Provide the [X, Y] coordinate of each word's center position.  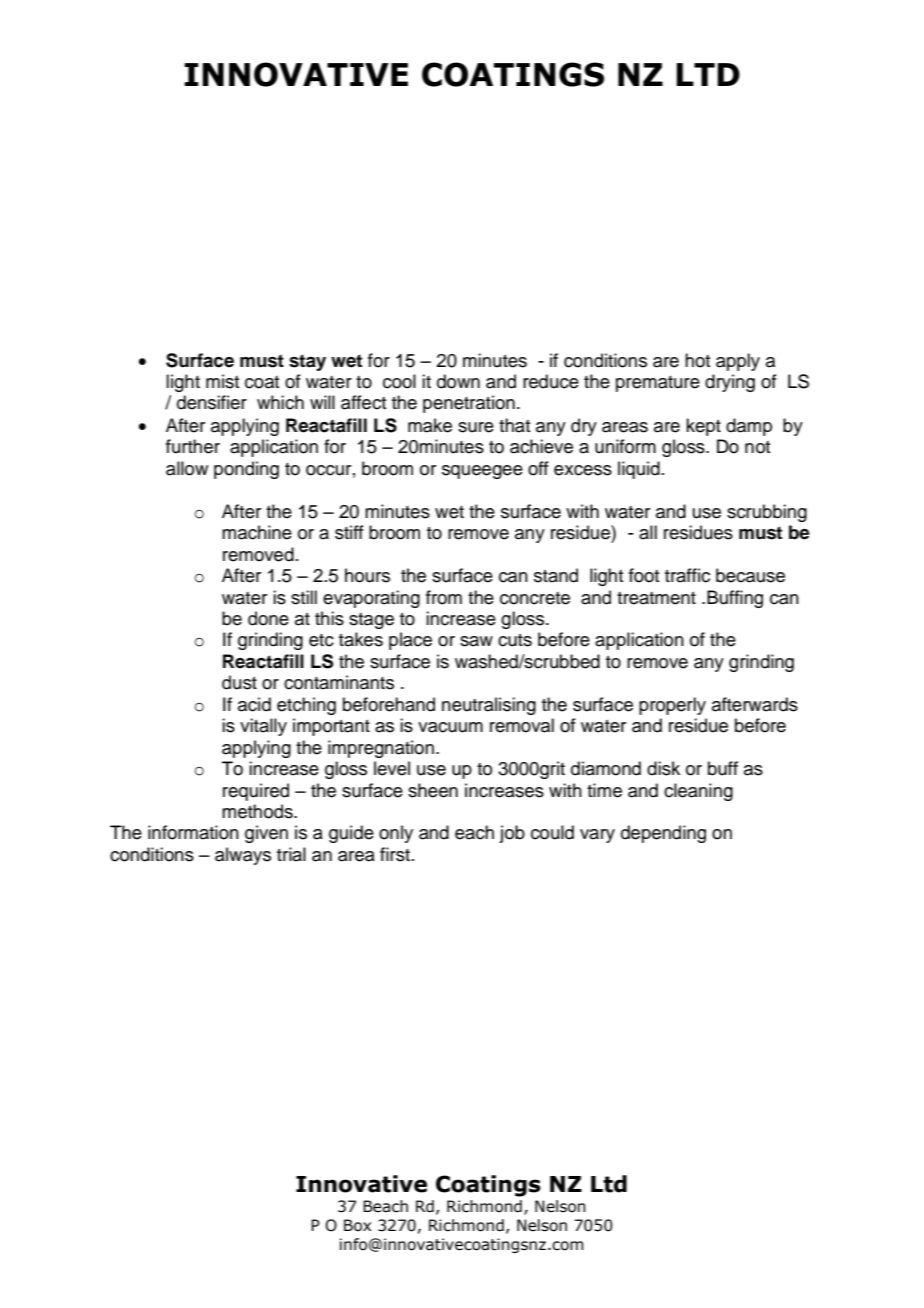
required [256, 792]
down [458, 381]
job [512, 834]
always [243, 856]
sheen [433, 790]
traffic [687, 575]
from [444, 597]
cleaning [698, 792]
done [268, 618]
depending [663, 834]
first [395, 854]
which [280, 402]
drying [730, 383]
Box [357, 1225]
